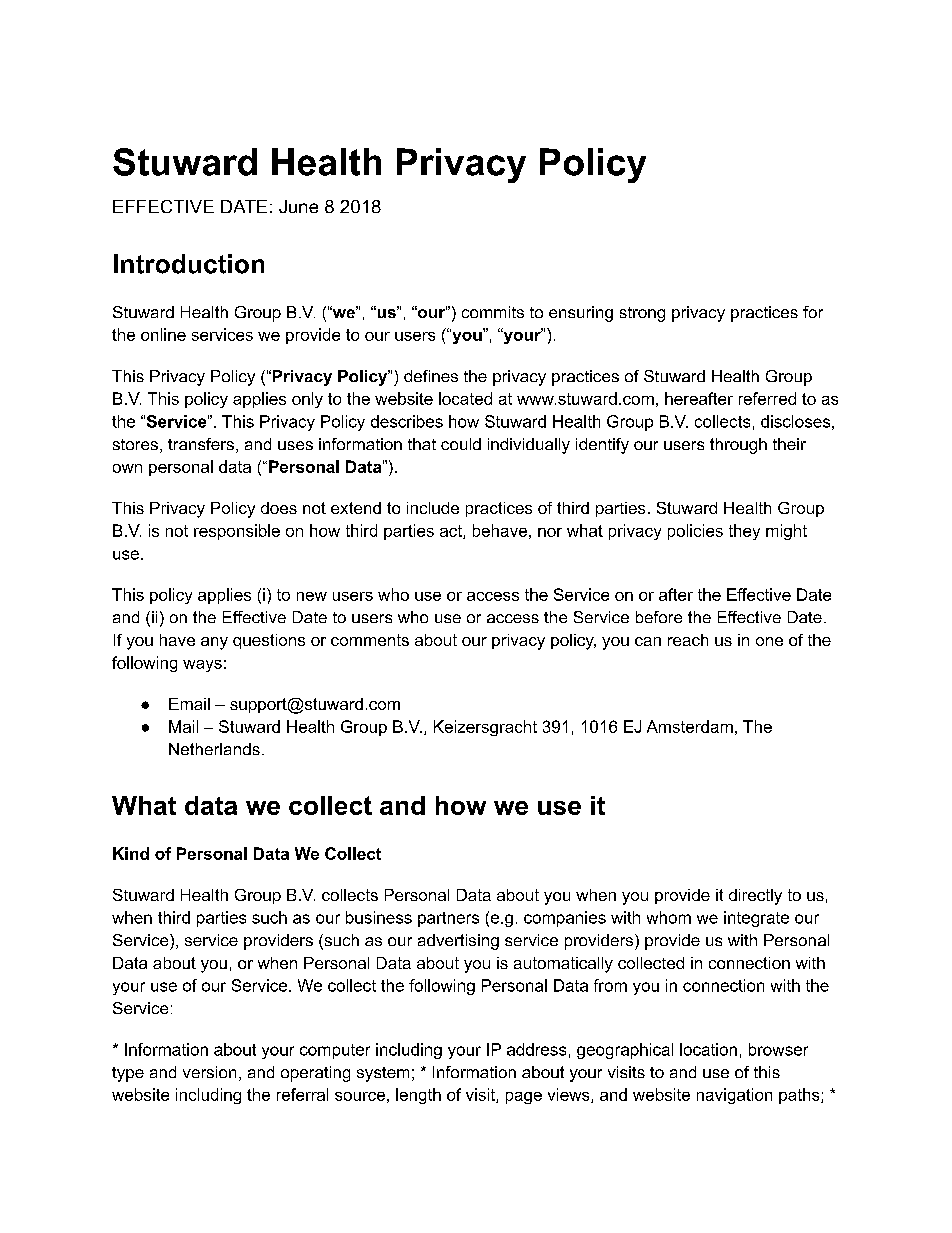 The width and height of the screenshot is (952, 1233). I want to click on could, so click(461, 444).
